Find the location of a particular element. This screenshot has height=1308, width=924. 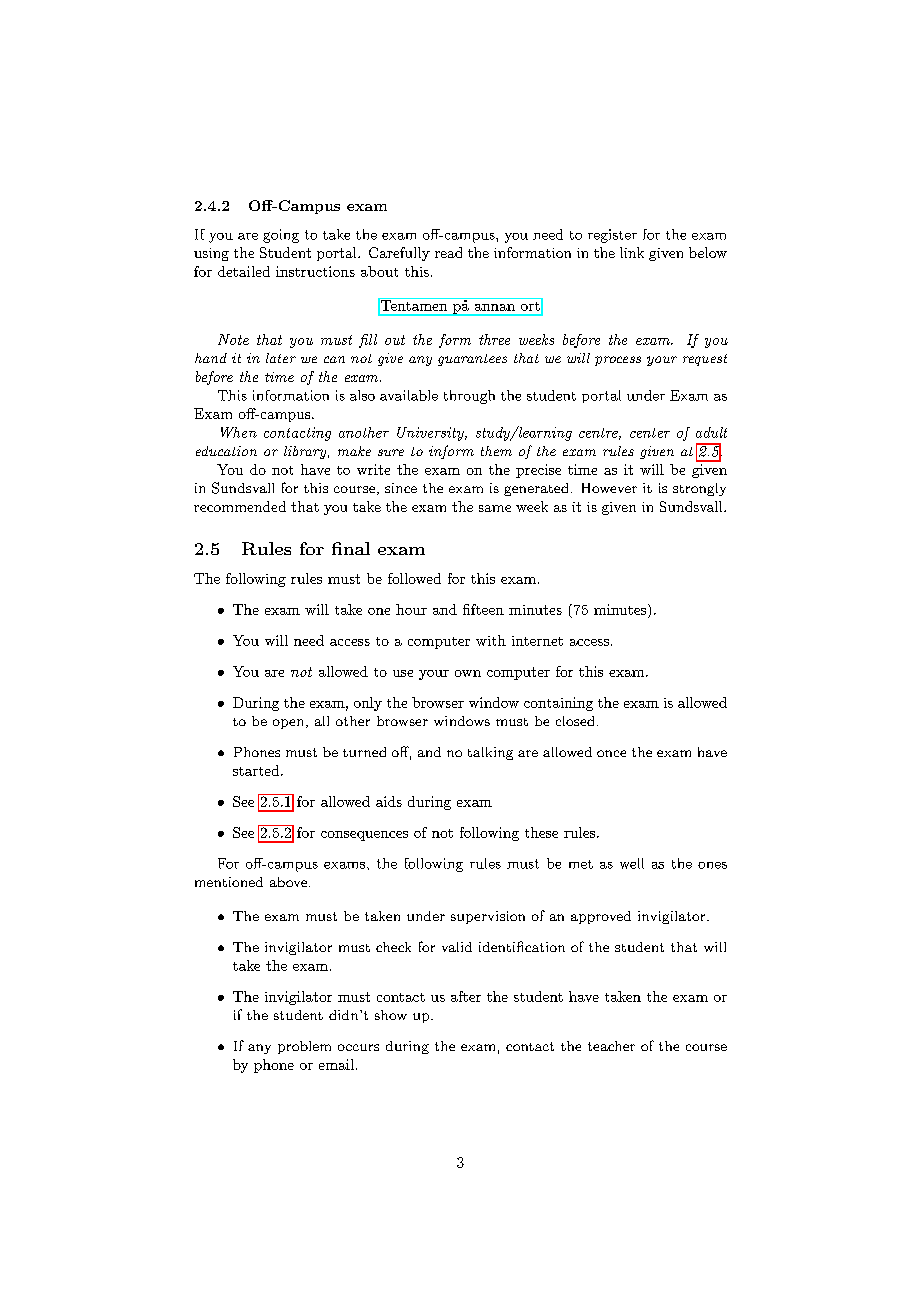

containing is located at coordinates (558, 704).
